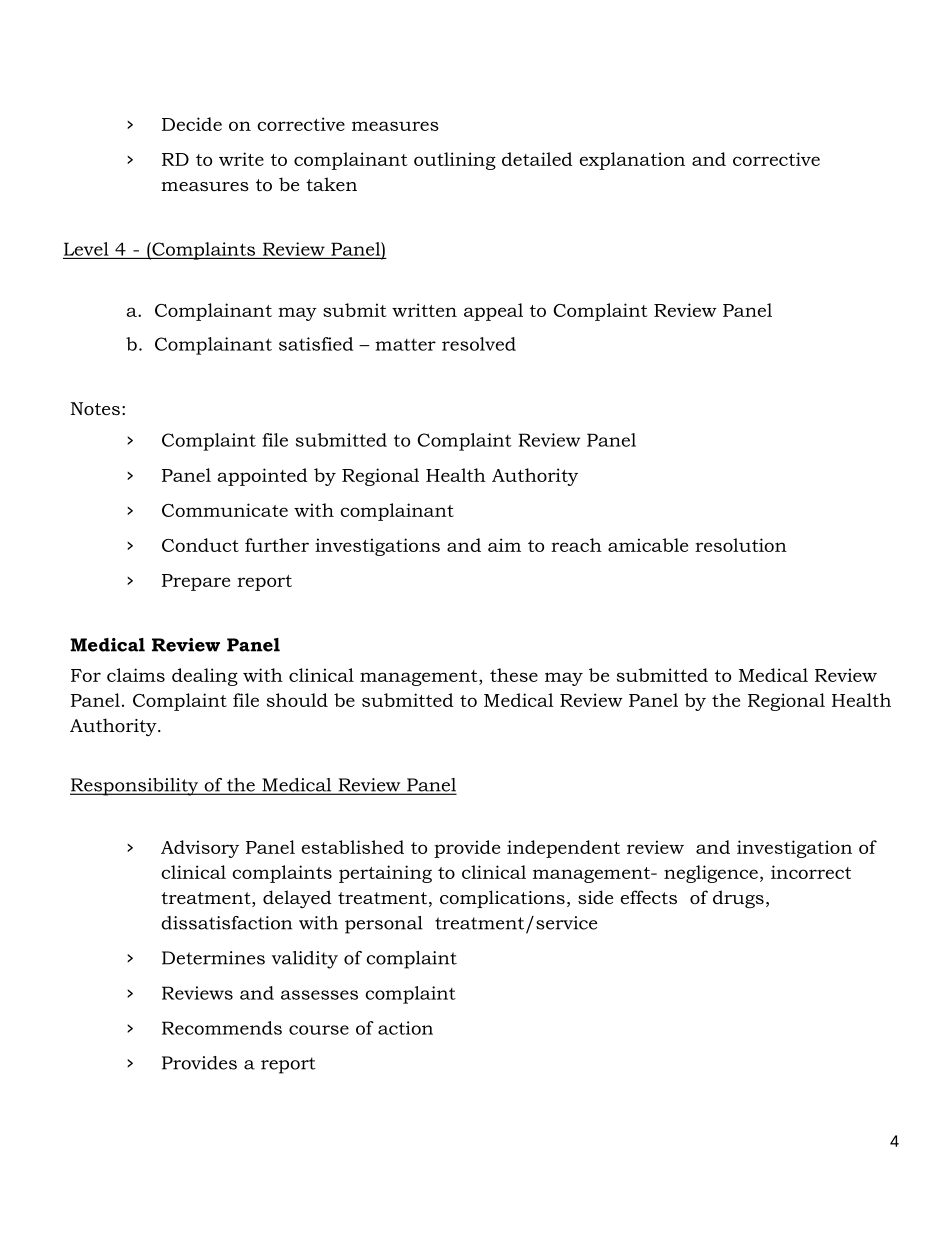 This screenshot has width=952, height=1233. What do you see at coordinates (576, 545) in the screenshot?
I see `reach` at bounding box center [576, 545].
